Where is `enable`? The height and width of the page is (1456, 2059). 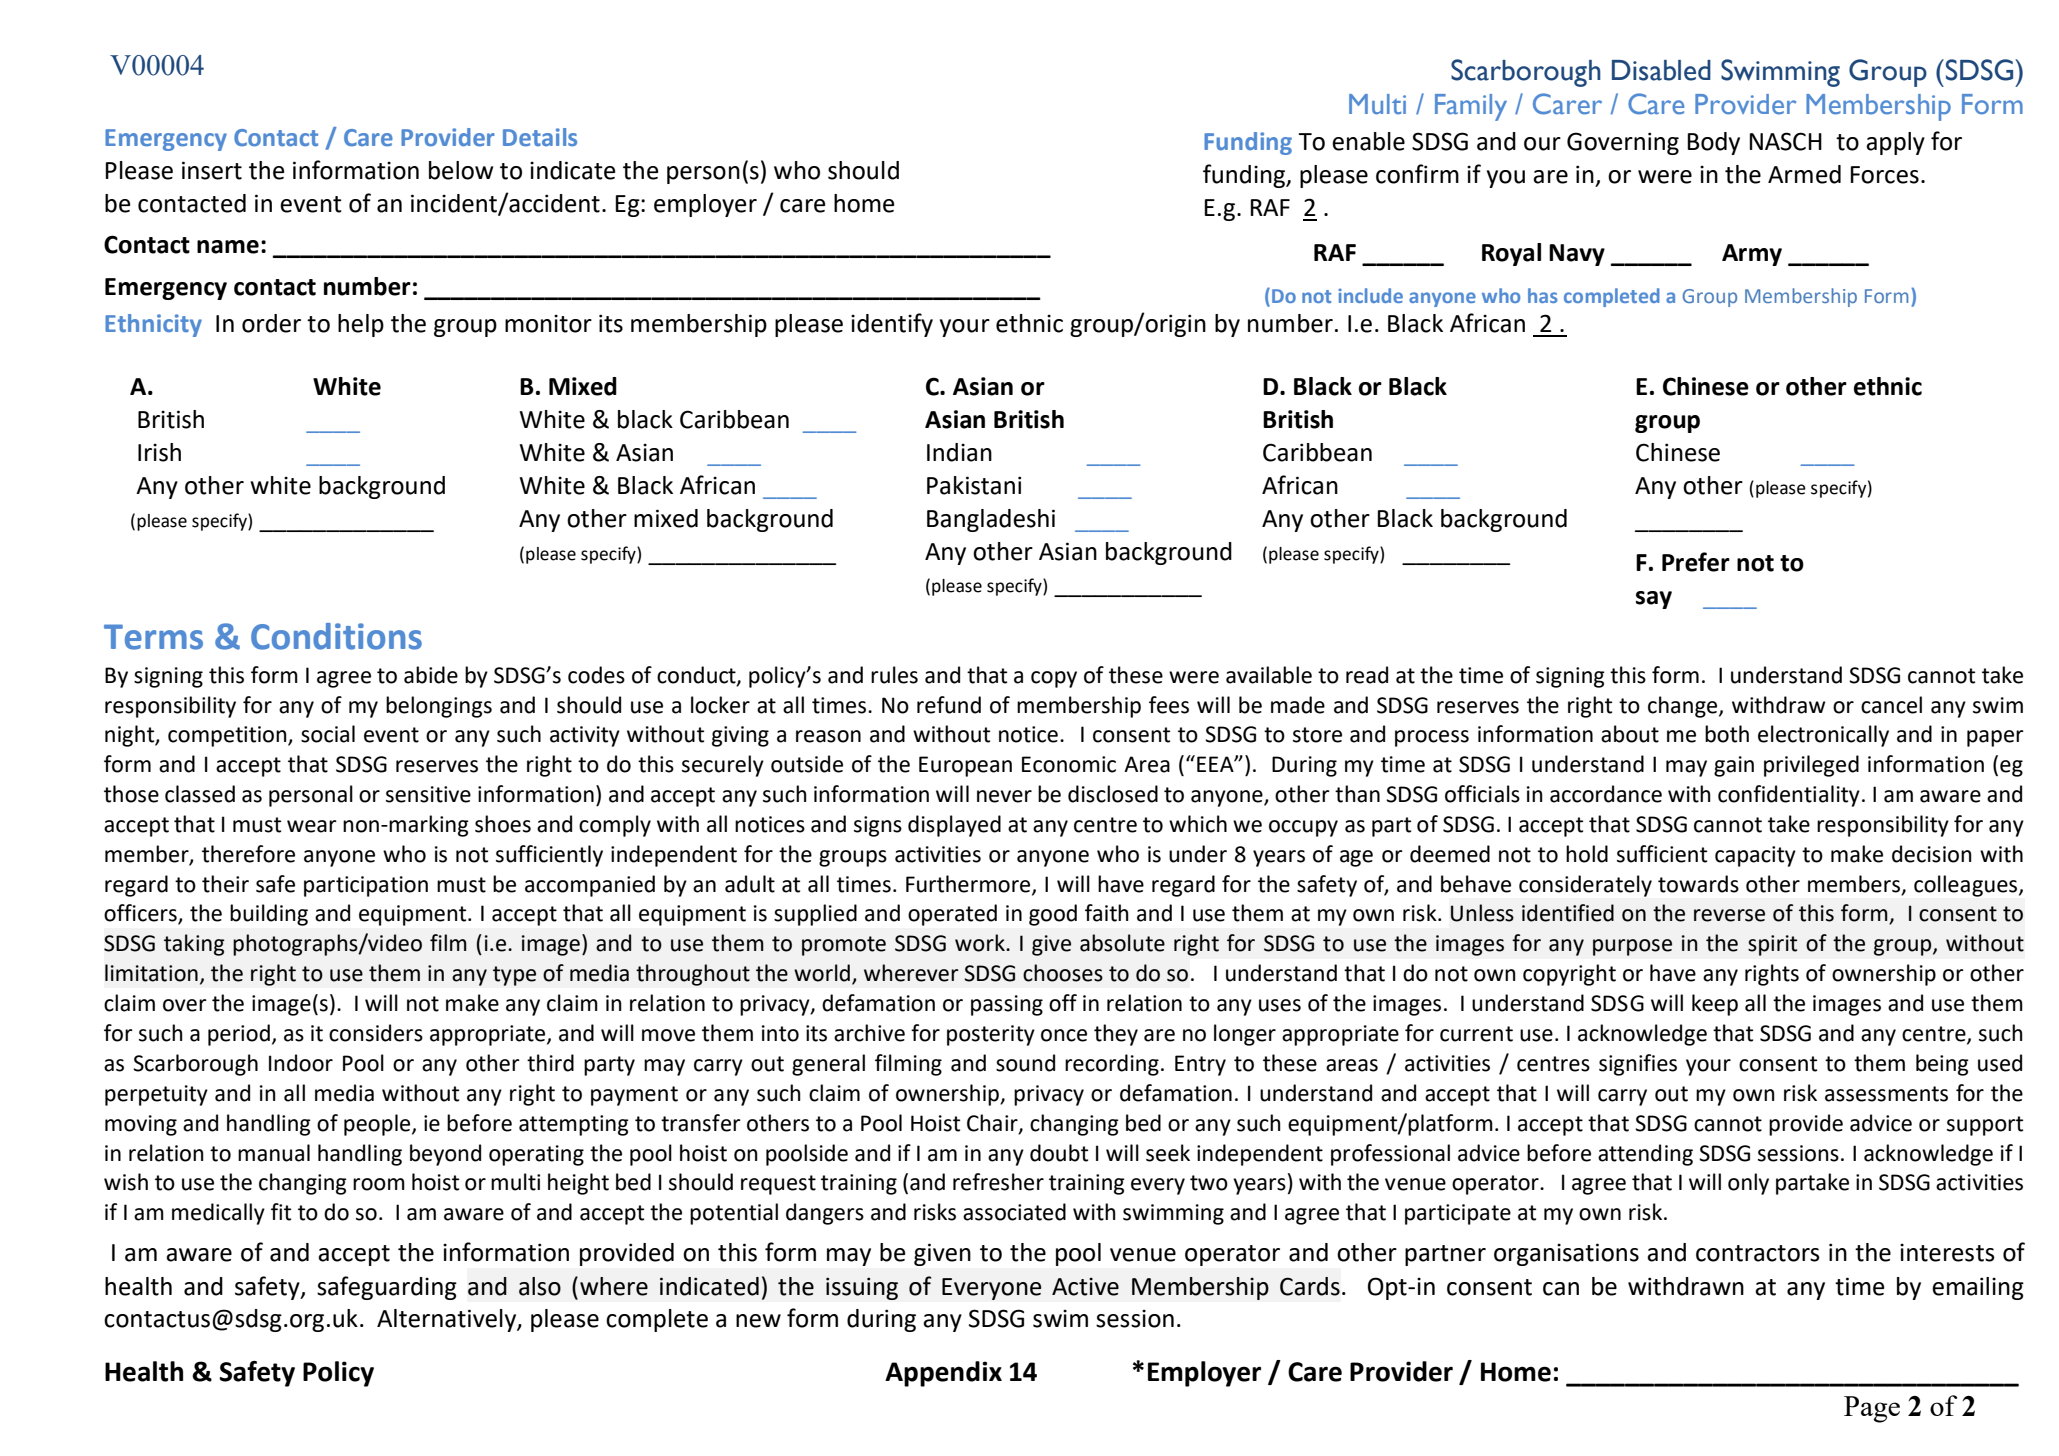
enable is located at coordinates (1368, 141).
